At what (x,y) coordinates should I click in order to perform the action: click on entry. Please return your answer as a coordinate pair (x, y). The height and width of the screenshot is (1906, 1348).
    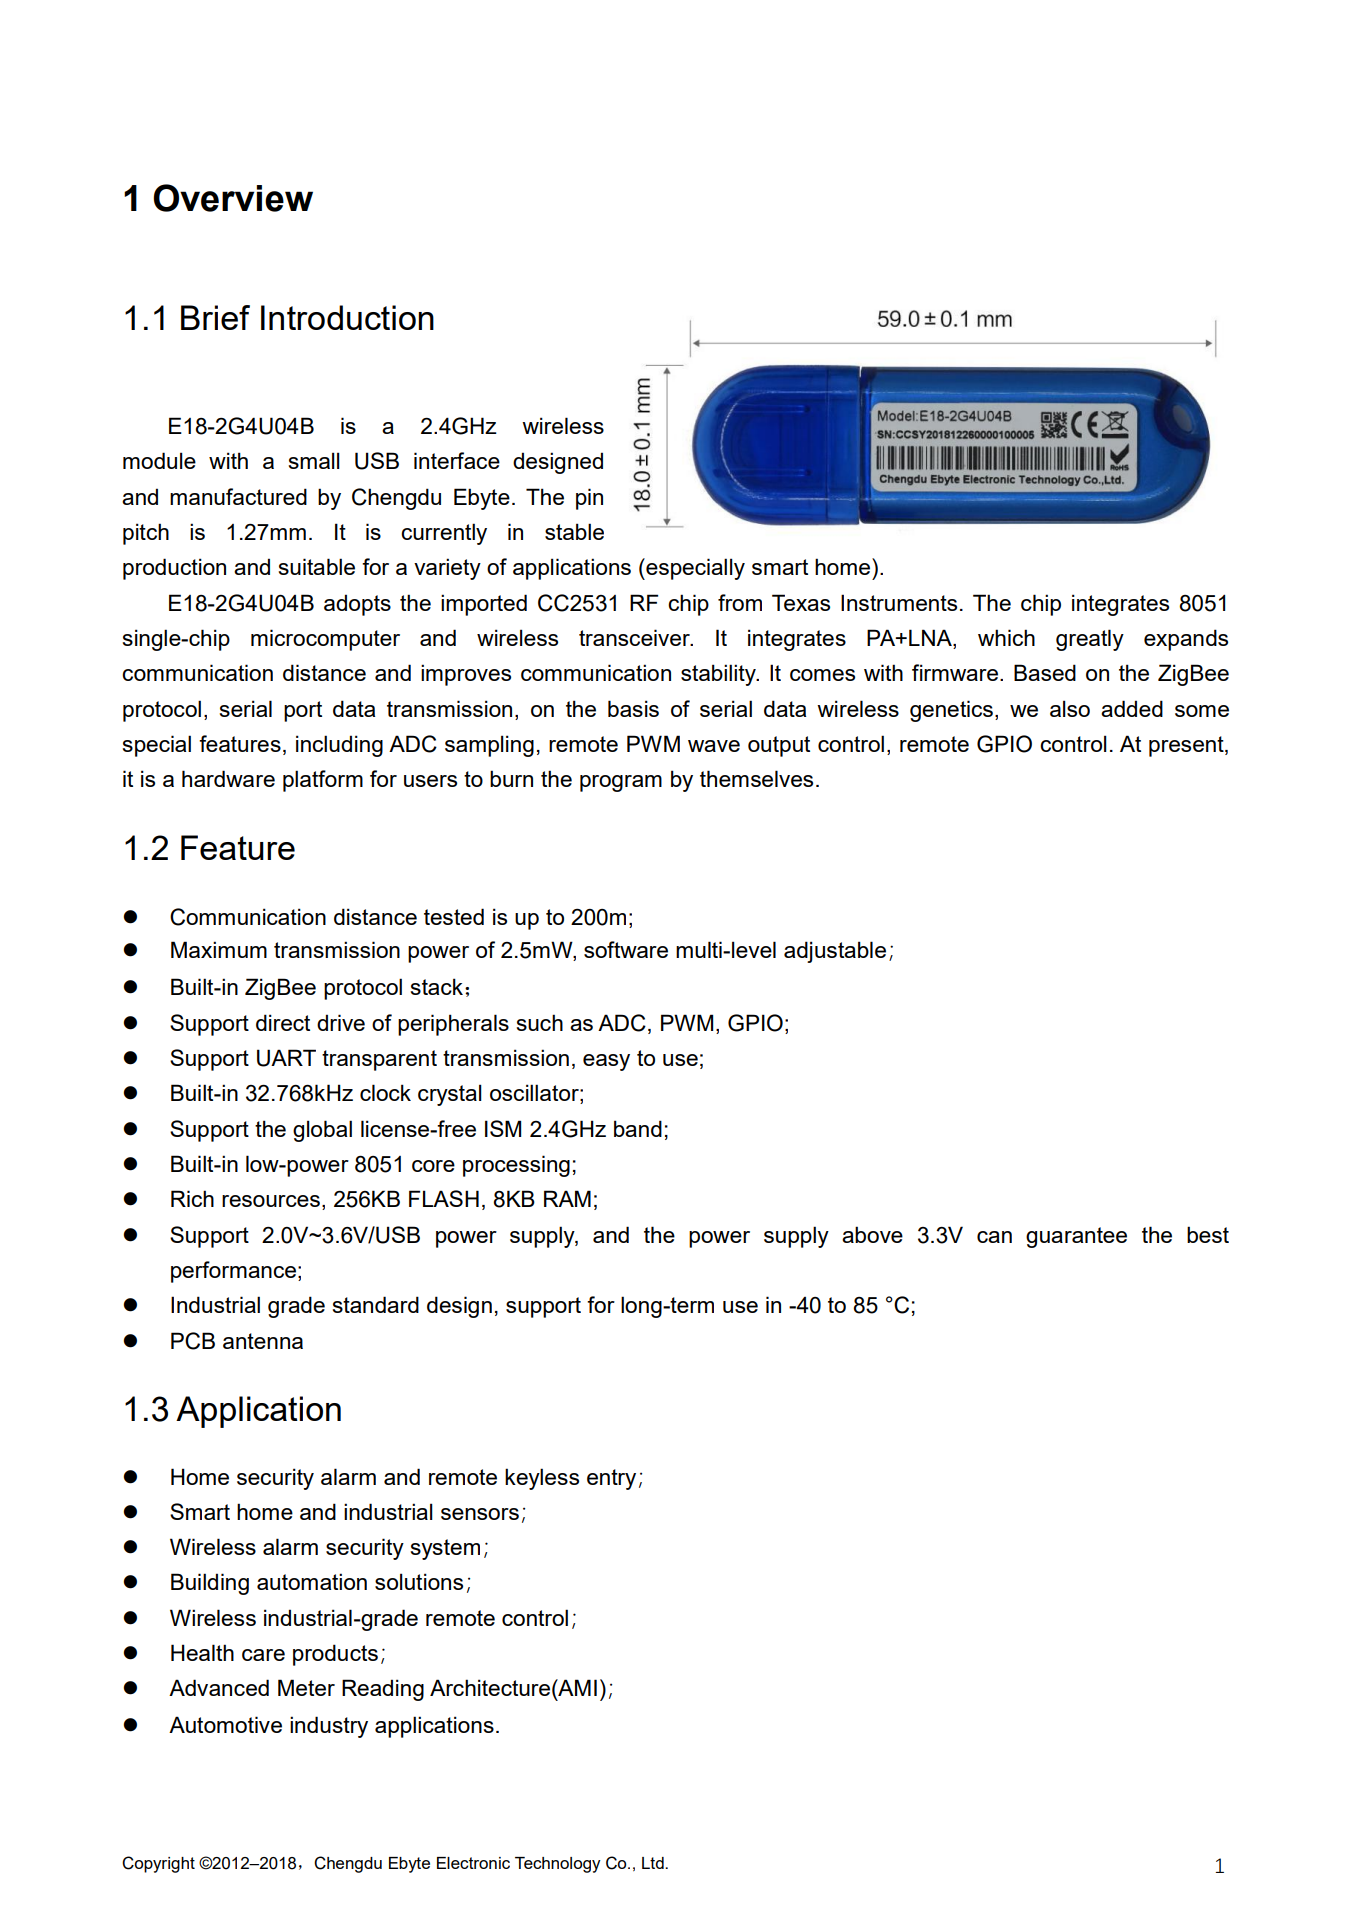
    Looking at the image, I should click on (611, 1479).
